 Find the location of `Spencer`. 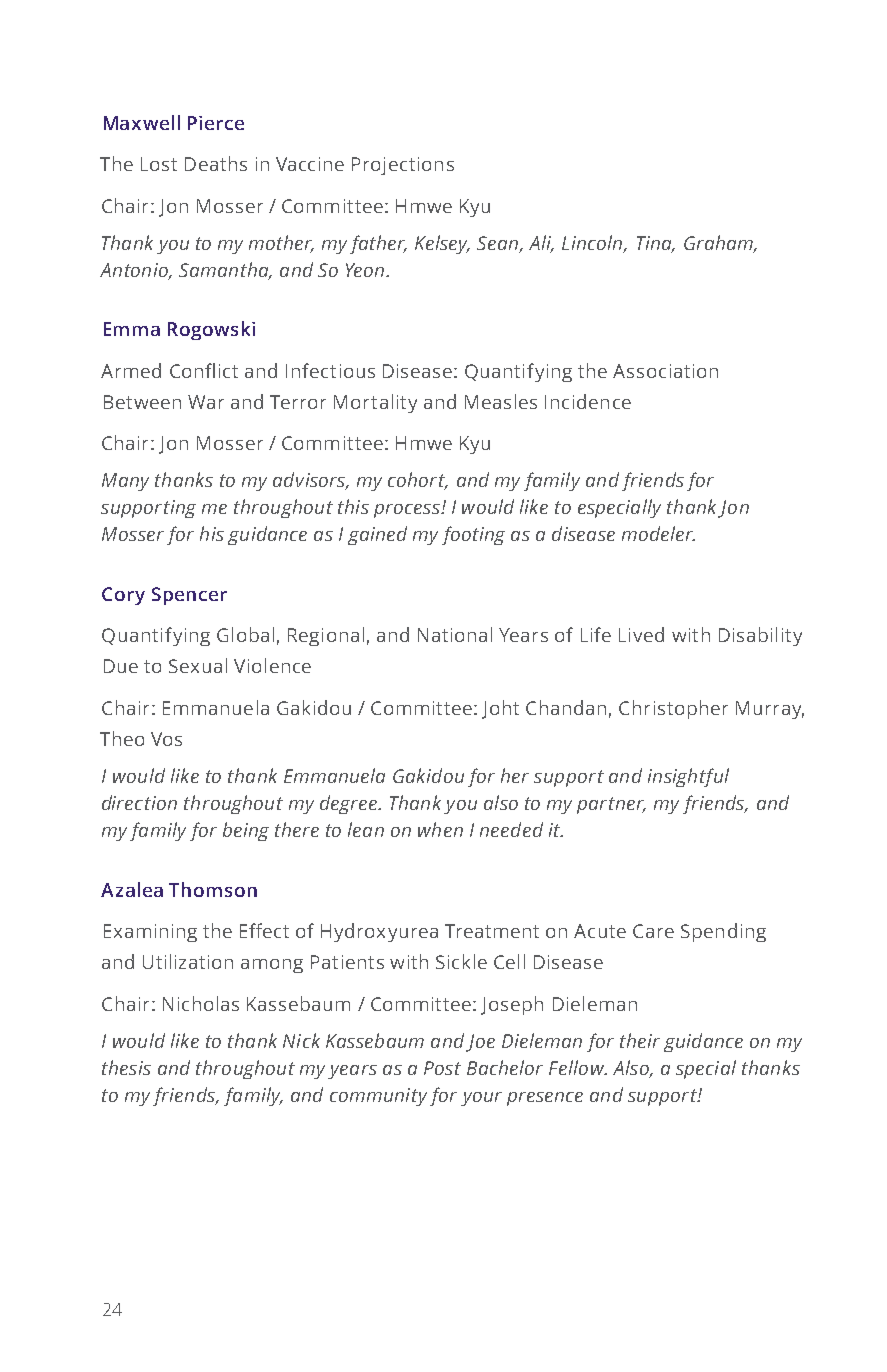

Spencer is located at coordinates (189, 596).
